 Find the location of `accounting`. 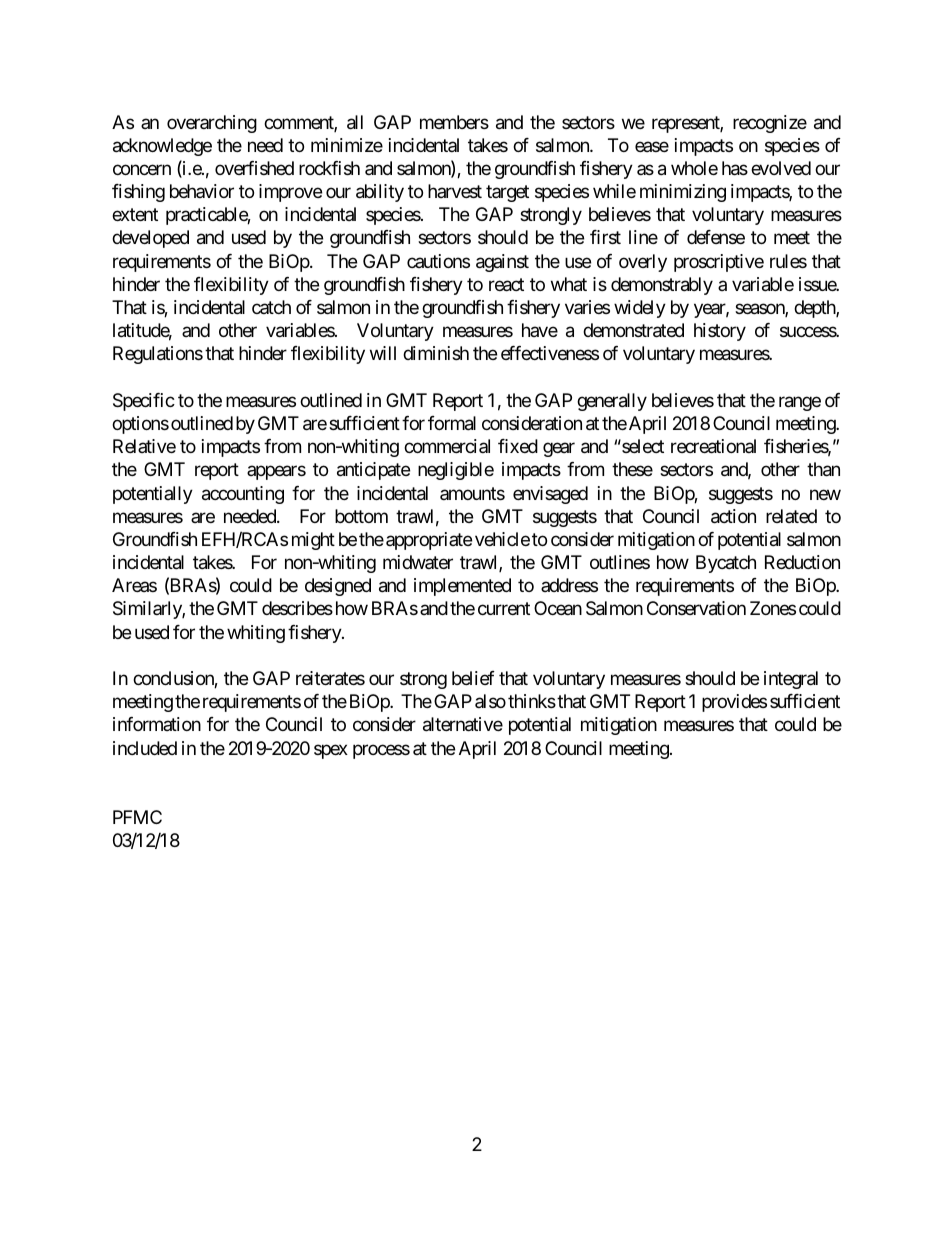

accounting is located at coordinates (243, 495).
